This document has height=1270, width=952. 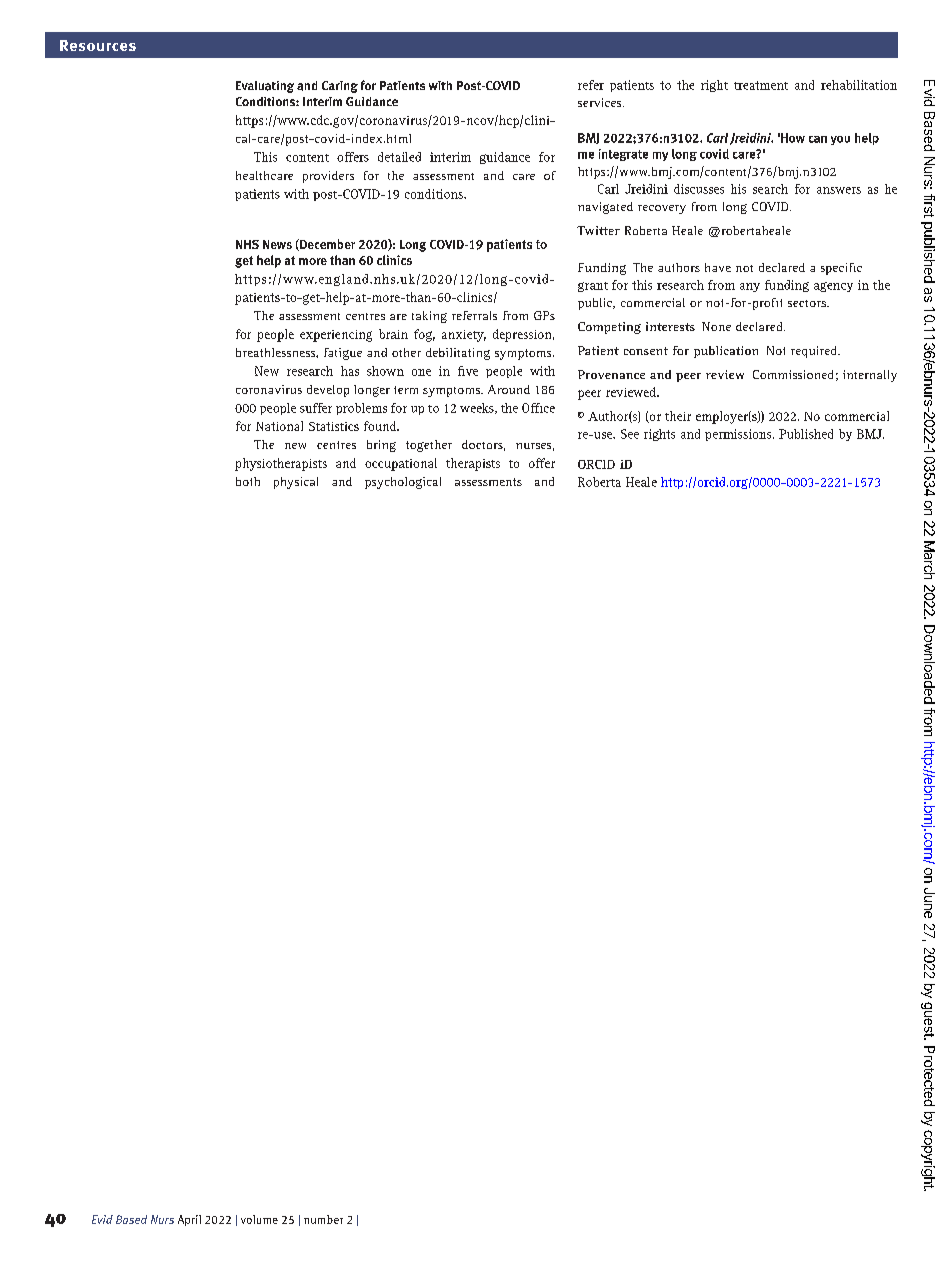 I want to click on five, so click(x=468, y=371).
